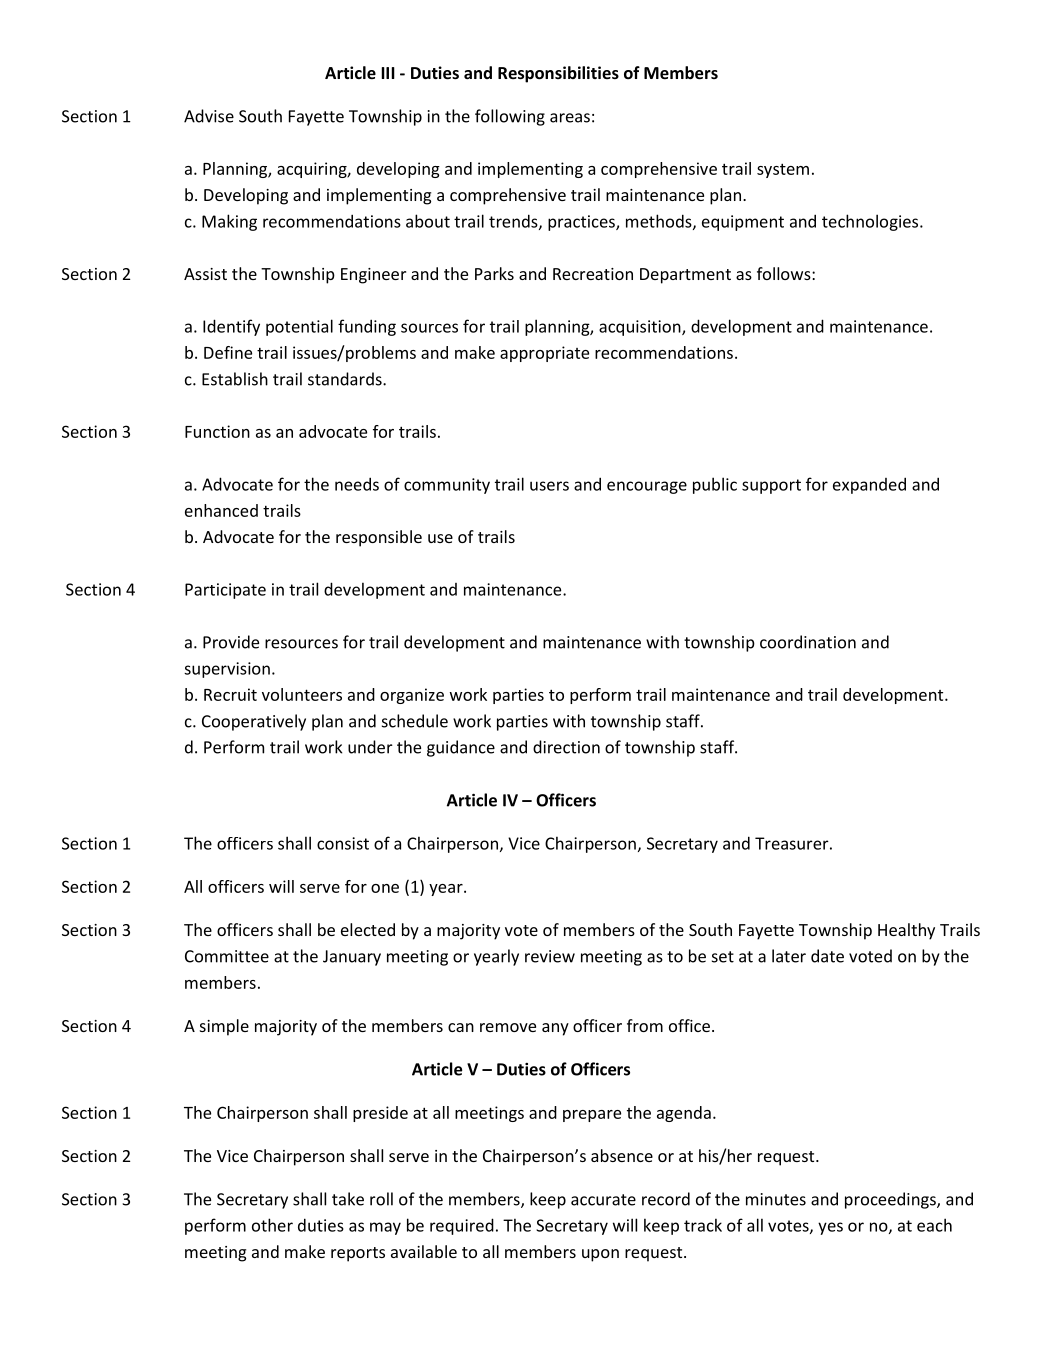  What do you see at coordinates (272, 1225) in the image?
I see `other` at bounding box center [272, 1225].
